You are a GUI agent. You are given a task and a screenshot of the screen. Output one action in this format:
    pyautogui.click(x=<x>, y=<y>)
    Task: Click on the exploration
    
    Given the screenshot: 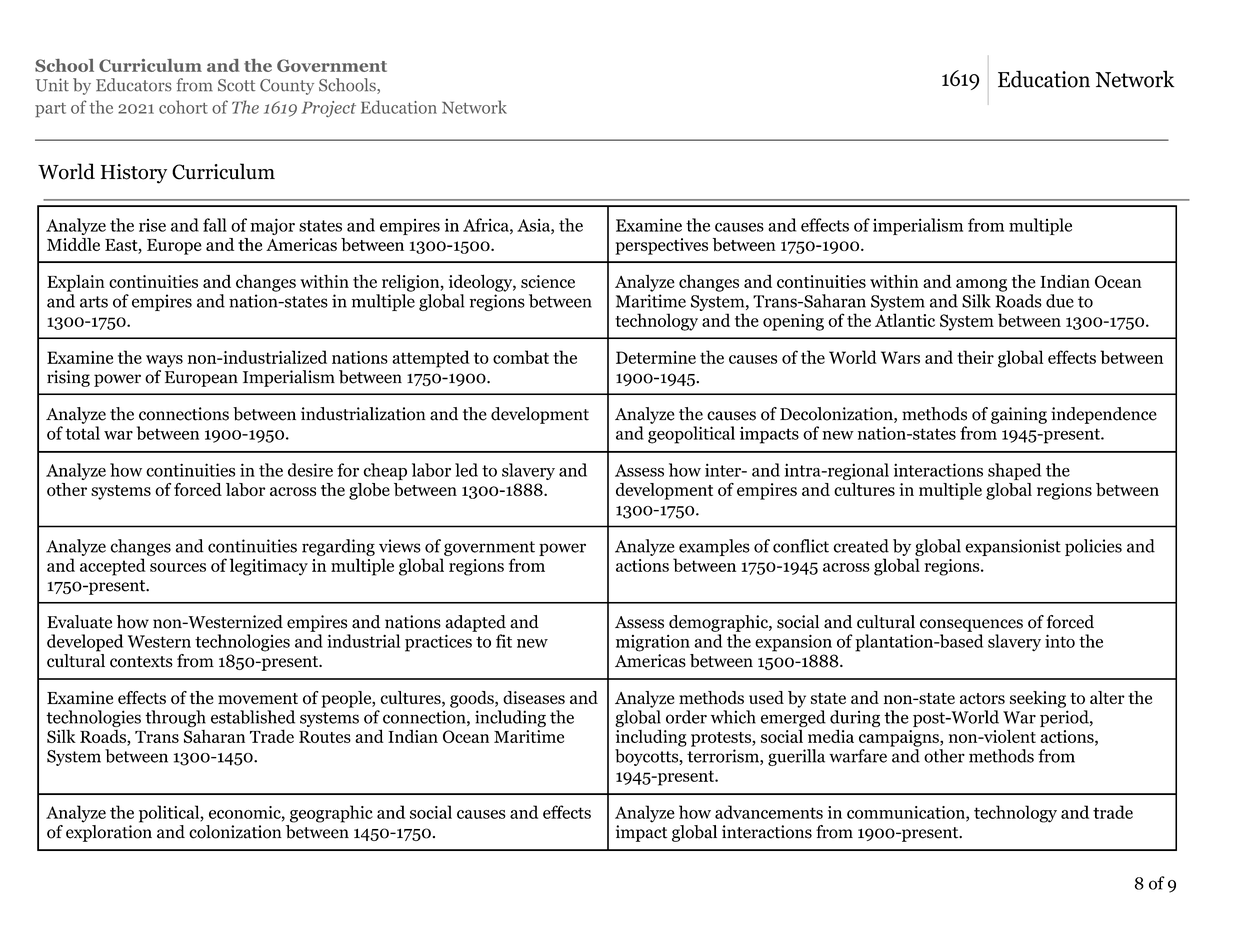 What is the action you would take?
    pyautogui.click(x=109, y=832)
